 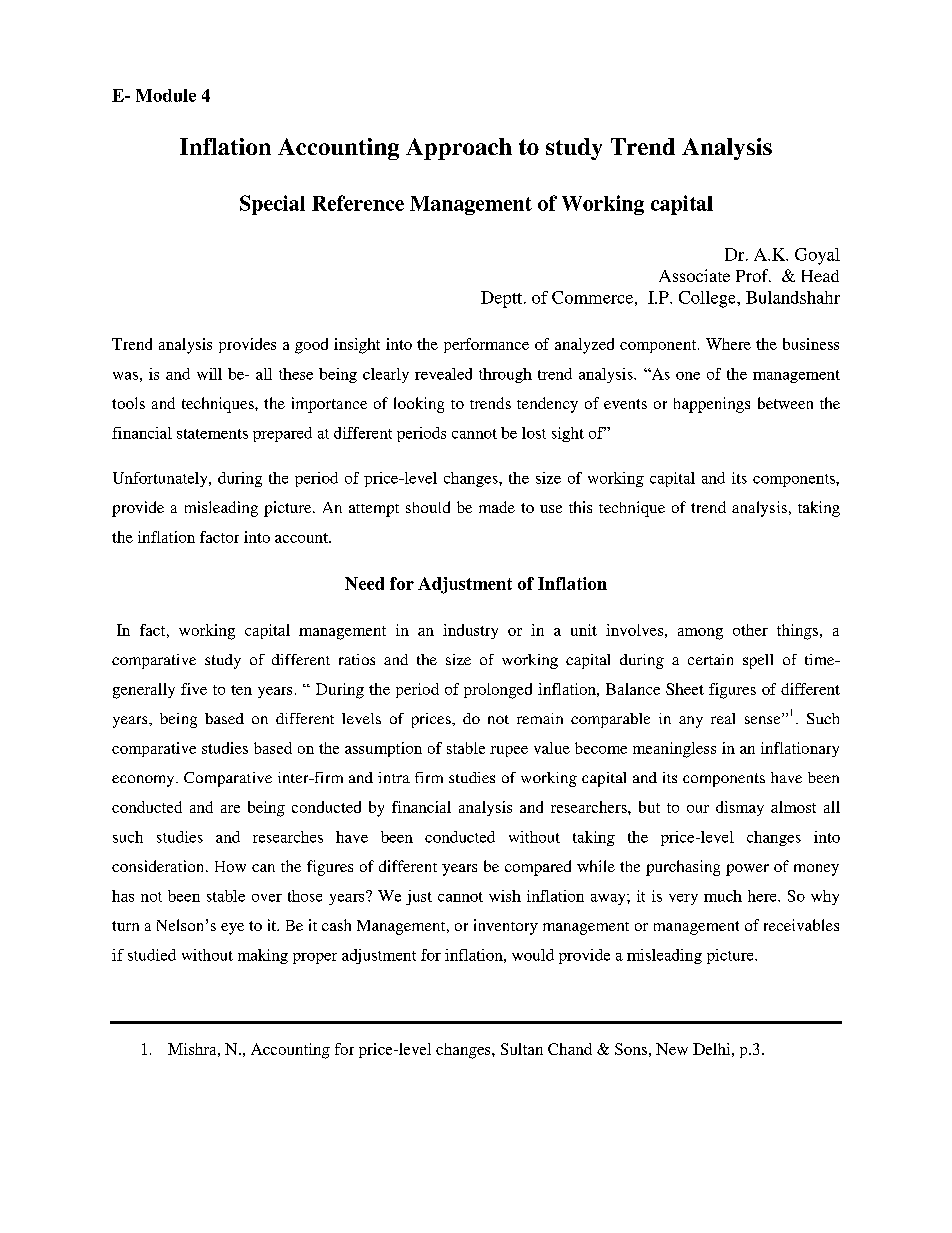 What do you see at coordinates (459, 149) in the page?
I see `Approach` at bounding box center [459, 149].
